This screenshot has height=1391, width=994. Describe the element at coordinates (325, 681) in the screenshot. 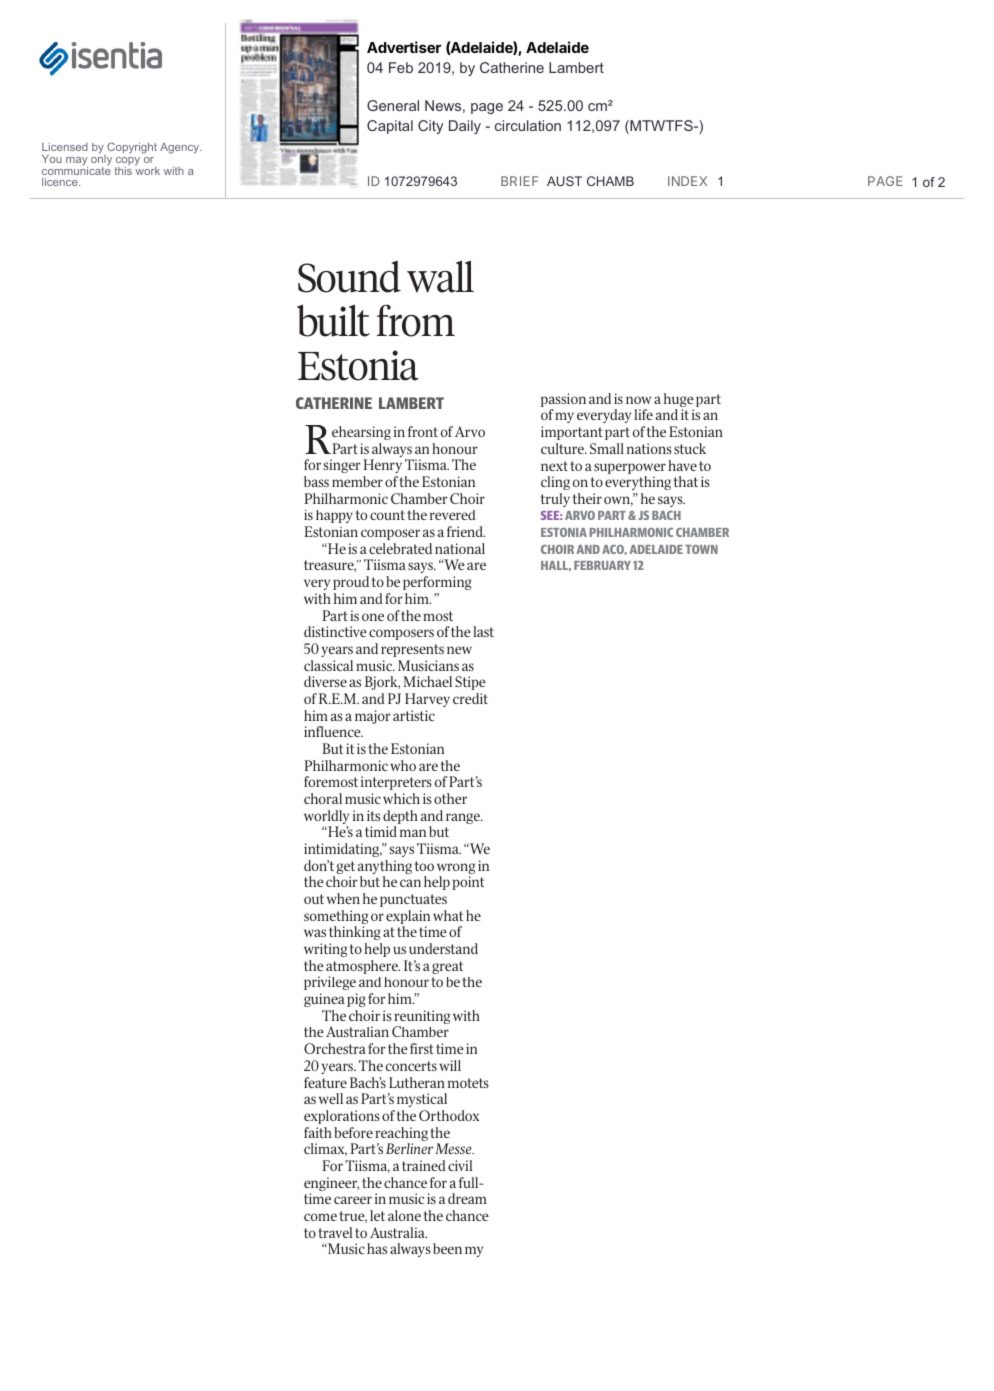

I see `diverse` at that location.
